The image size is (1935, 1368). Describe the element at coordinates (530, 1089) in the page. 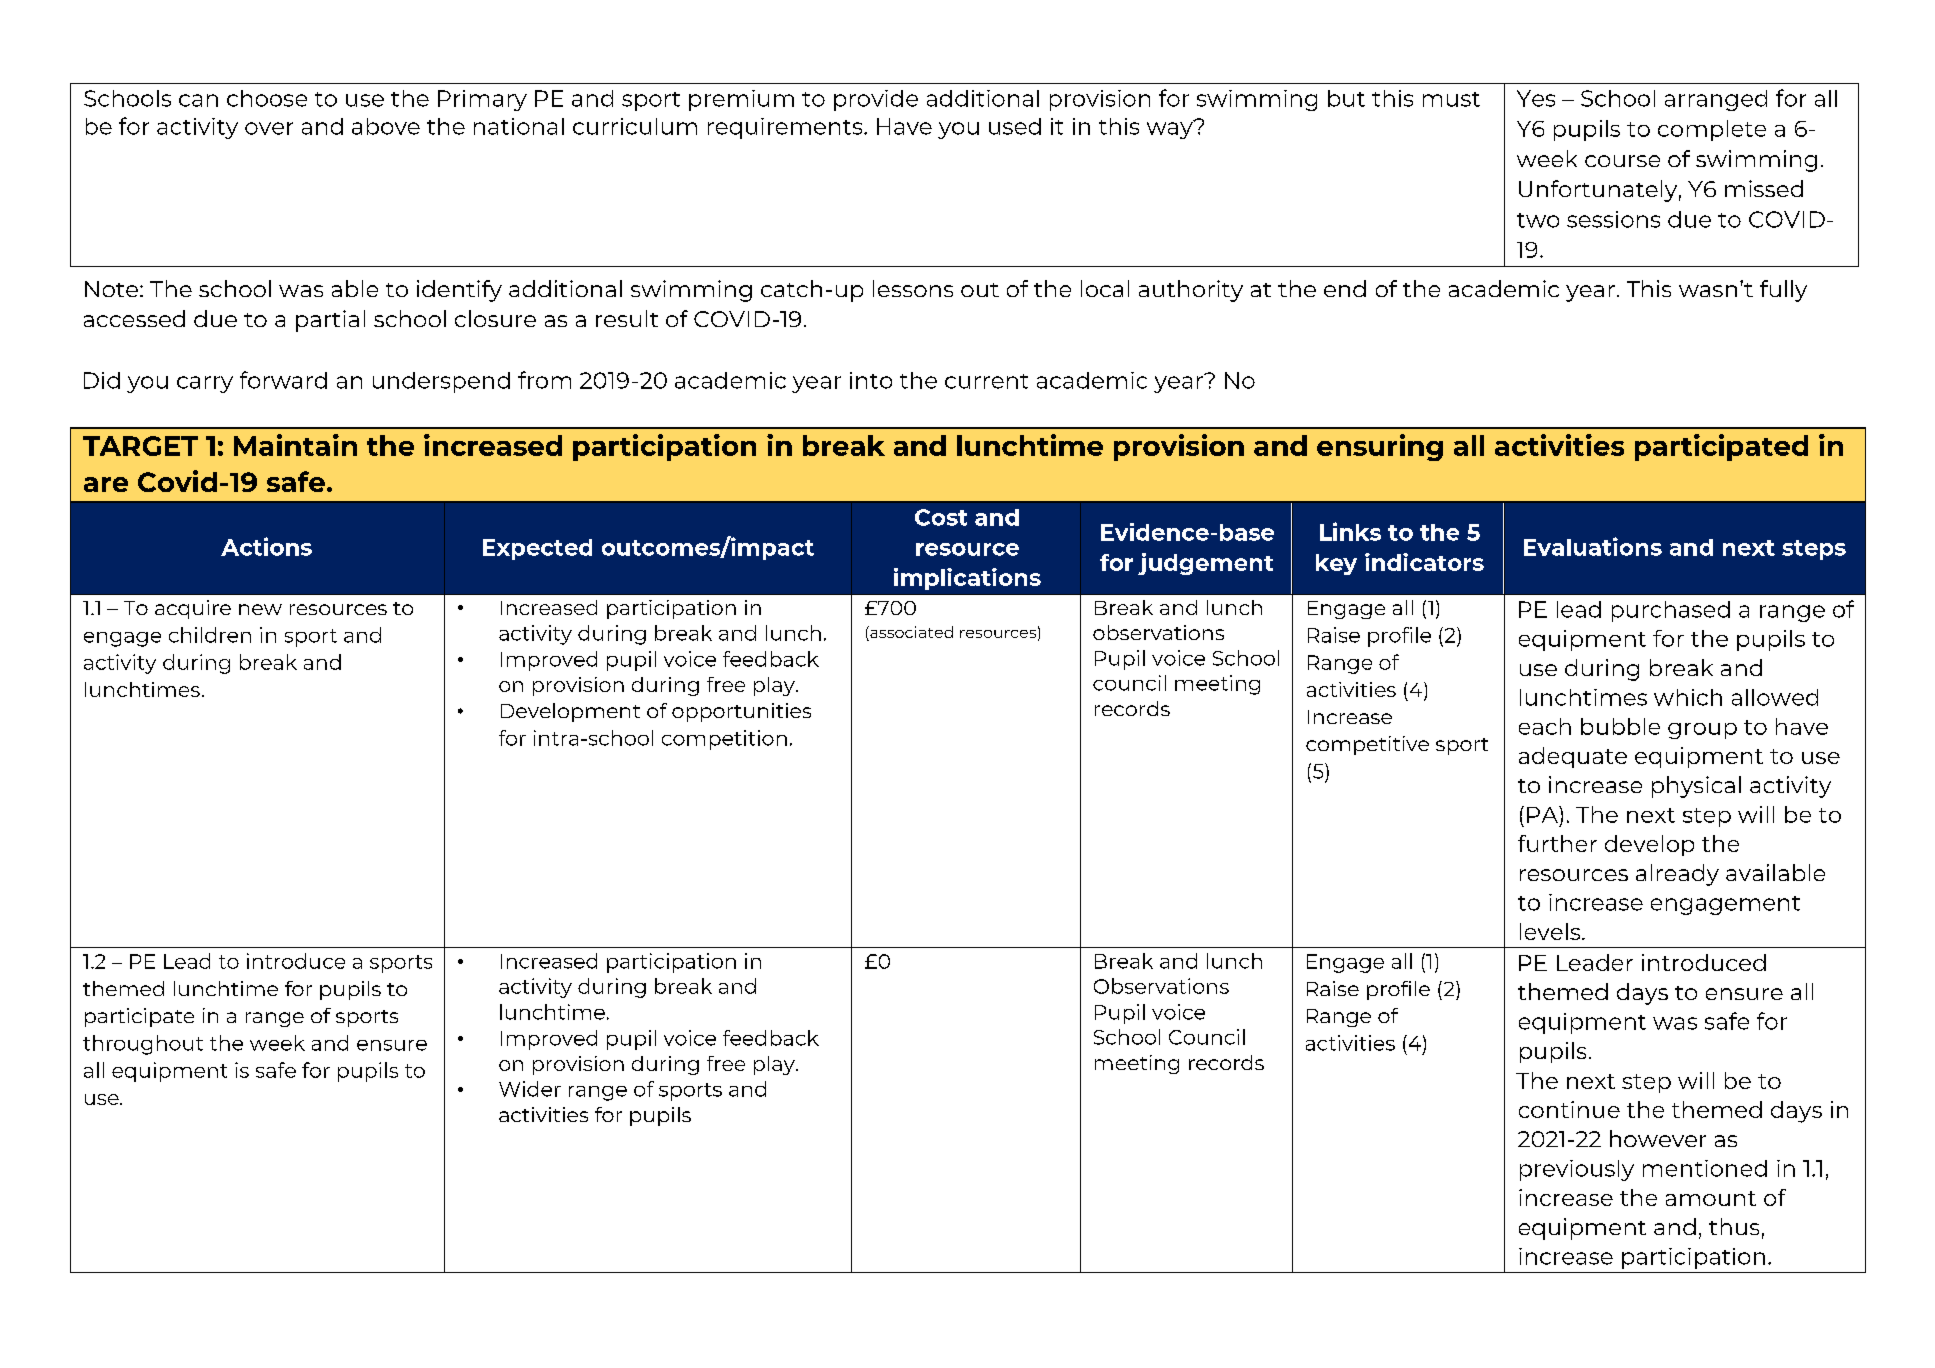

I see `Wider` at that location.
